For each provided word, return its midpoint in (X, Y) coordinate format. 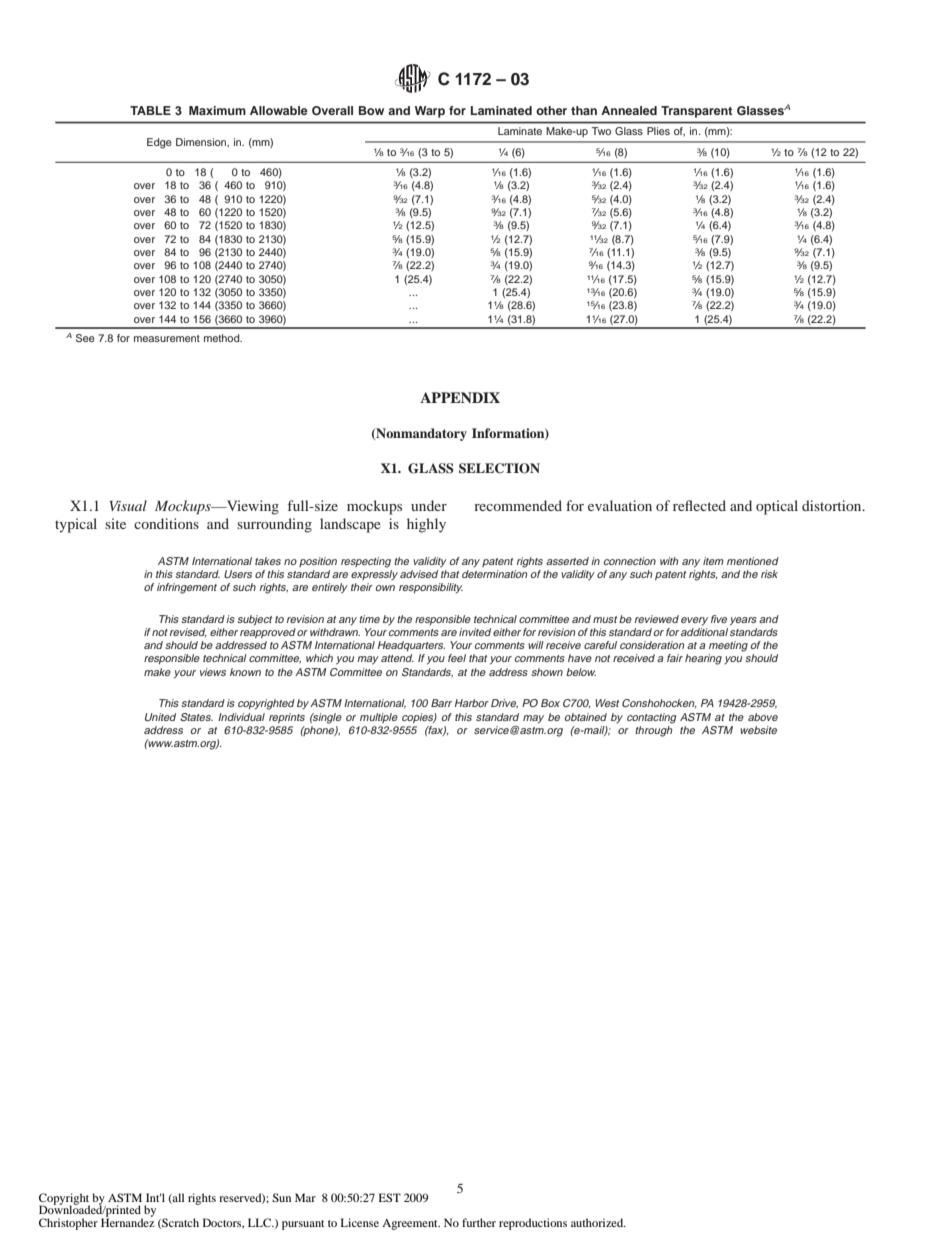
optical (777, 507)
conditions (166, 523)
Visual (128, 505)
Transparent (696, 112)
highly (426, 525)
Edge (159, 143)
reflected (699, 505)
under (429, 505)
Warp (430, 112)
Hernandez (128, 1221)
